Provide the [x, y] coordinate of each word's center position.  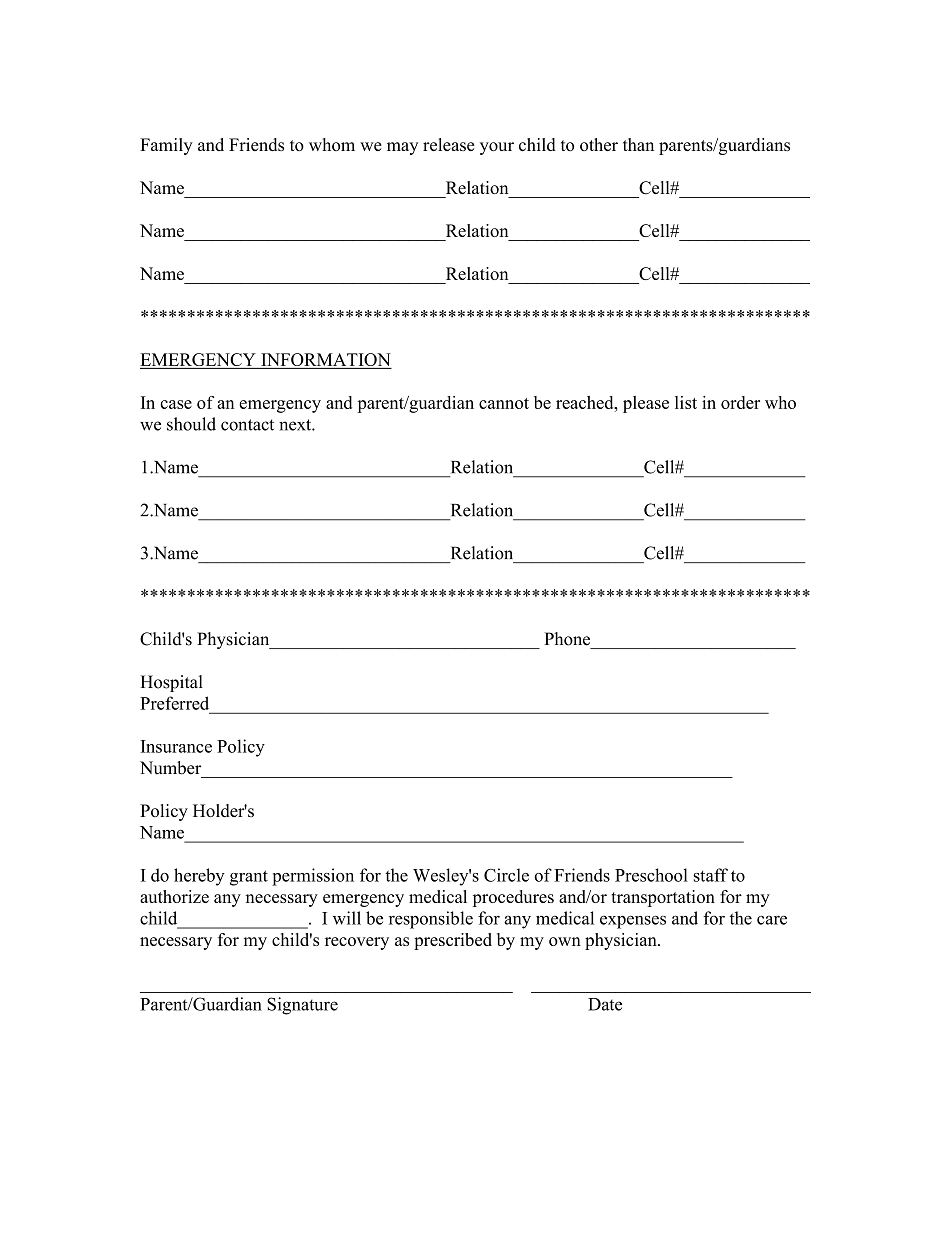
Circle [506, 875]
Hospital [171, 683]
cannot [504, 403]
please [646, 404]
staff [711, 875]
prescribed [453, 941]
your [497, 148]
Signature [302, 1006]
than [638, 144]
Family [166, 146]
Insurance [176, 746]
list [686, 402]
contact [247, 425]
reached [586, 402]
